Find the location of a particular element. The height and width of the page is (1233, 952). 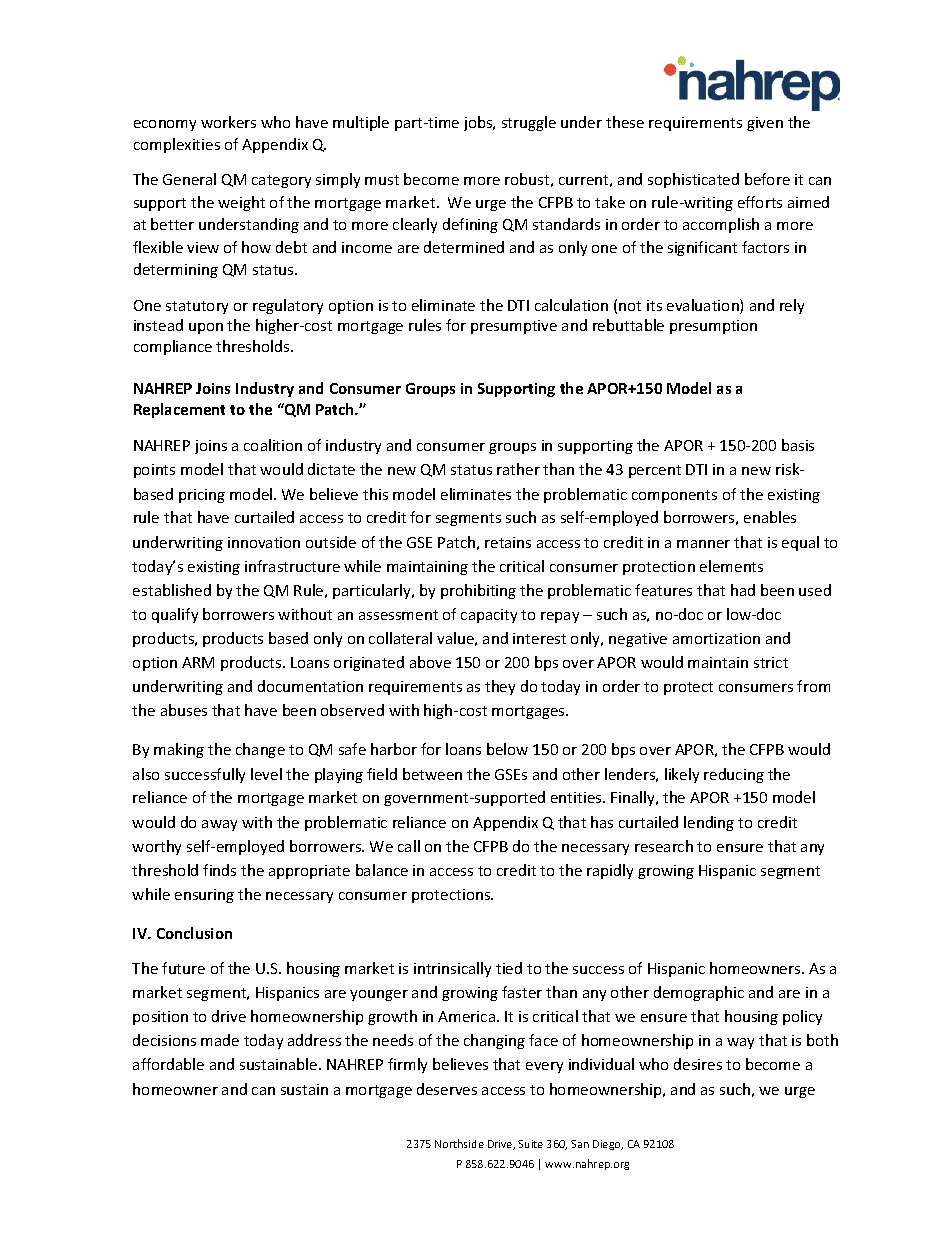

affordable is located at coordinates (168, 1064).
